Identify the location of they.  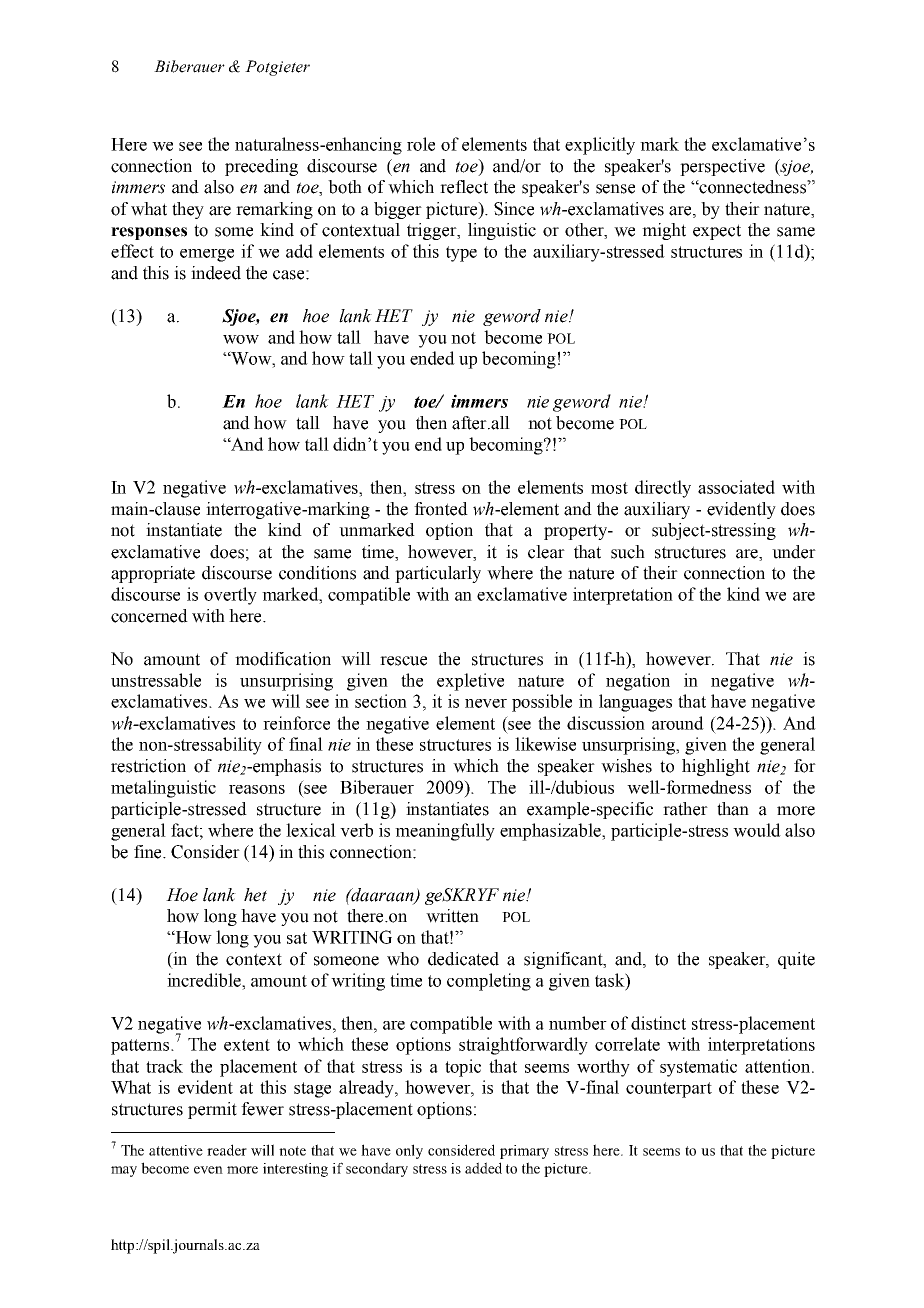
(188, 210).
